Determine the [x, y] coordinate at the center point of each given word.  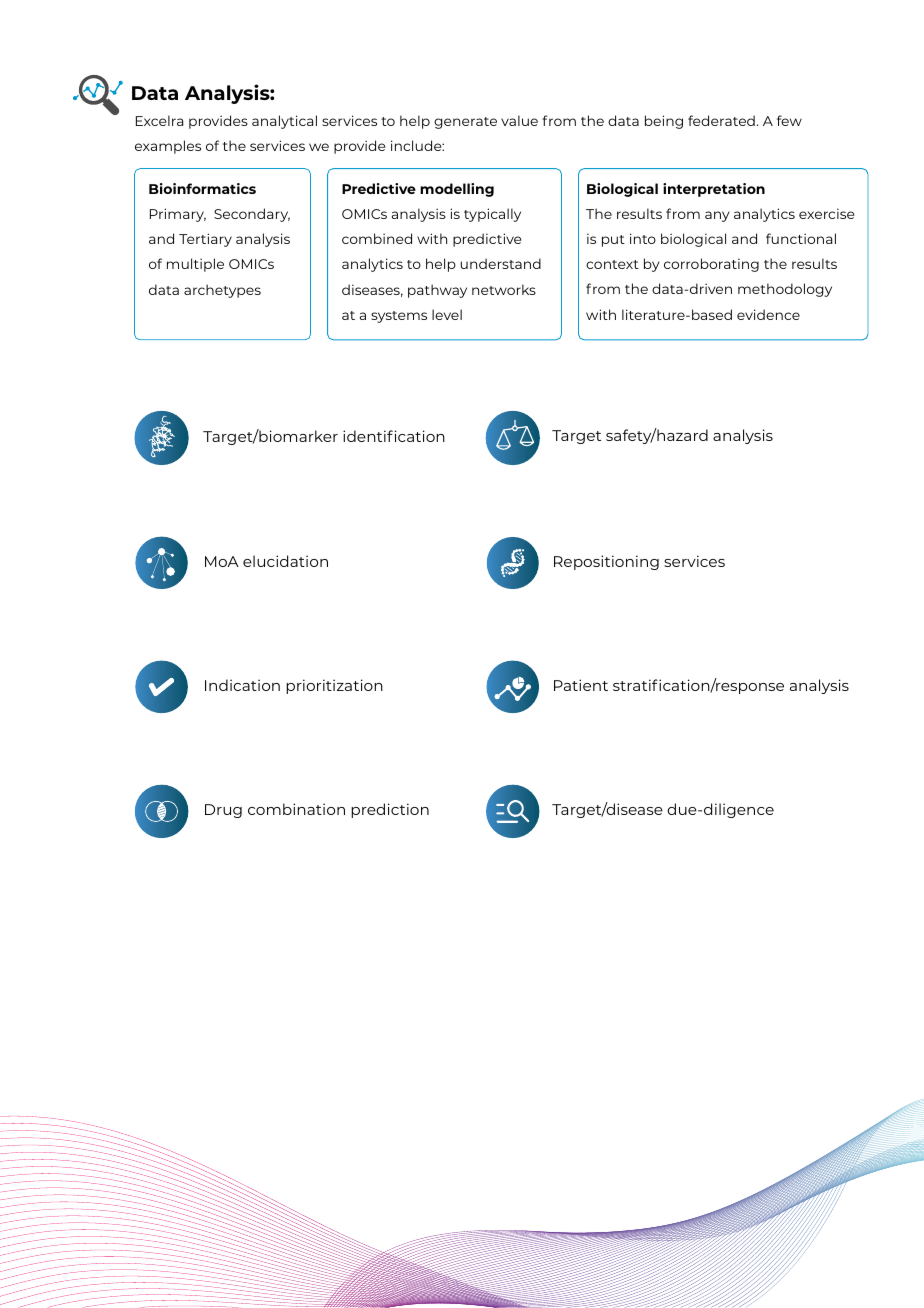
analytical [284, 122]
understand [501, 263]
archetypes [222, 291]
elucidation [285, 561]
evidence [768, 314]
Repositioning [606, 562]
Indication [242, 685]
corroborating [711, 265]
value [519, 120]
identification [394, 436]
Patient [581, 685]
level [447, 314]
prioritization [334, 686]
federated [721, 120]
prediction [390, 810]
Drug [223, 811]
